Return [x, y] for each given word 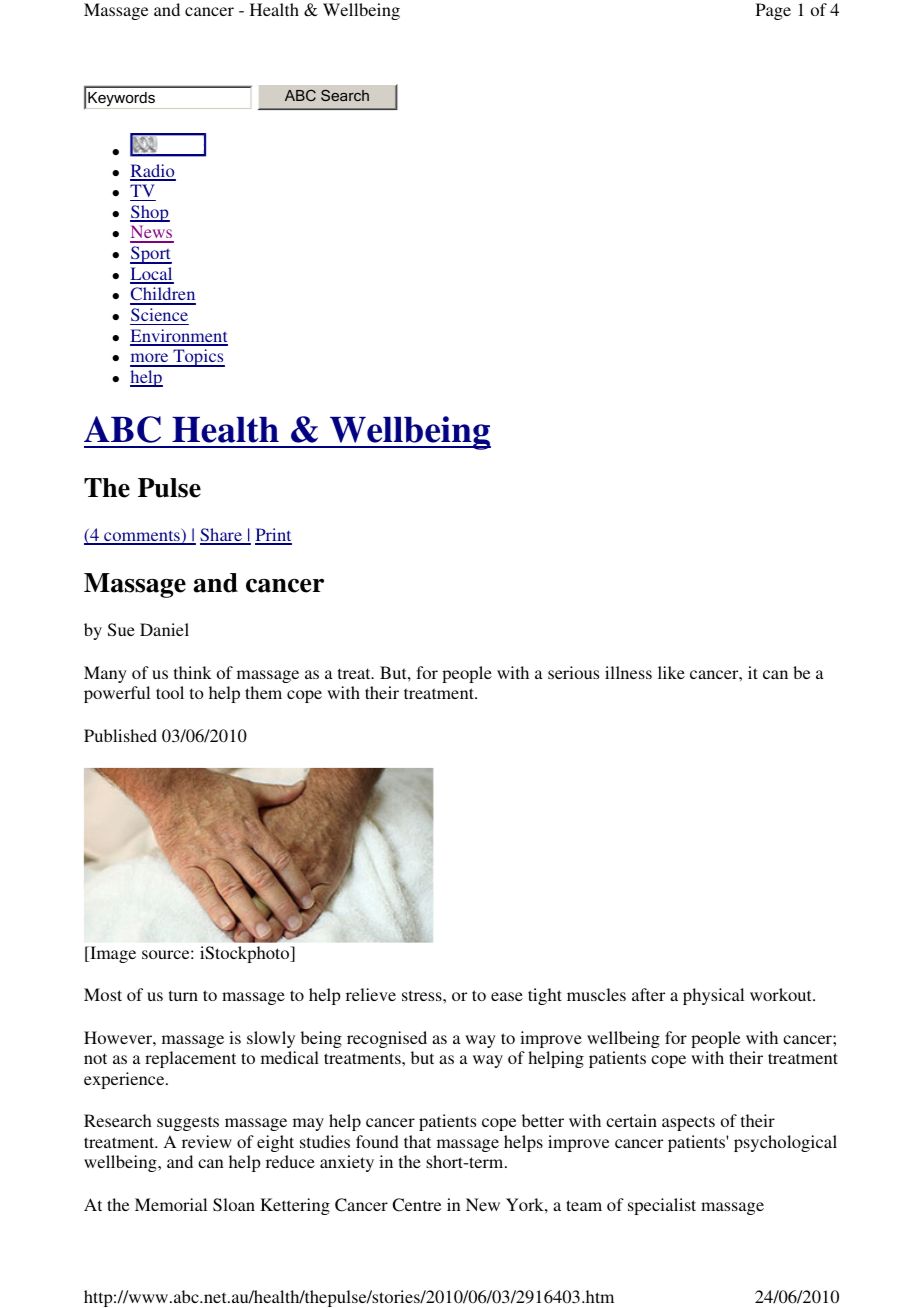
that [417, 1141]
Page [773, 11]
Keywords [121, 100]
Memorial [171, 1204]
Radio [153, 172]
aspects [688, 1123]
